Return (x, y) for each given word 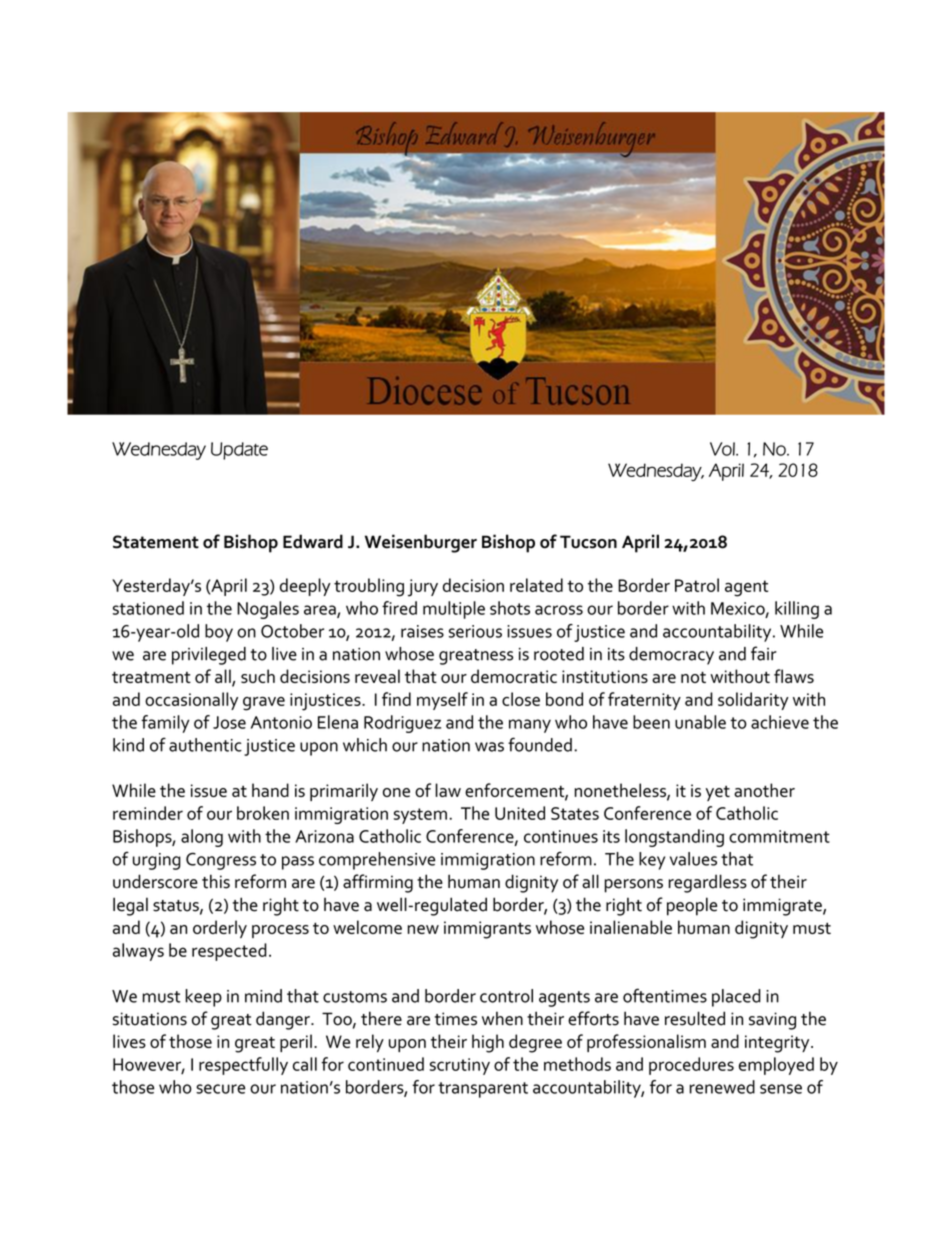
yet (718, 793)
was (489, 747)
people (692, 906)
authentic (205, 745)
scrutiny (460, 1066)
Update (239, 451)
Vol (723, 449)
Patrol (697, 585)
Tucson (588, 542)
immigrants (487, 930)
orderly (220, 929)
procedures (691, 1066)
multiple (454, 610)
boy (219, 633)
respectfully (243, 1066)
